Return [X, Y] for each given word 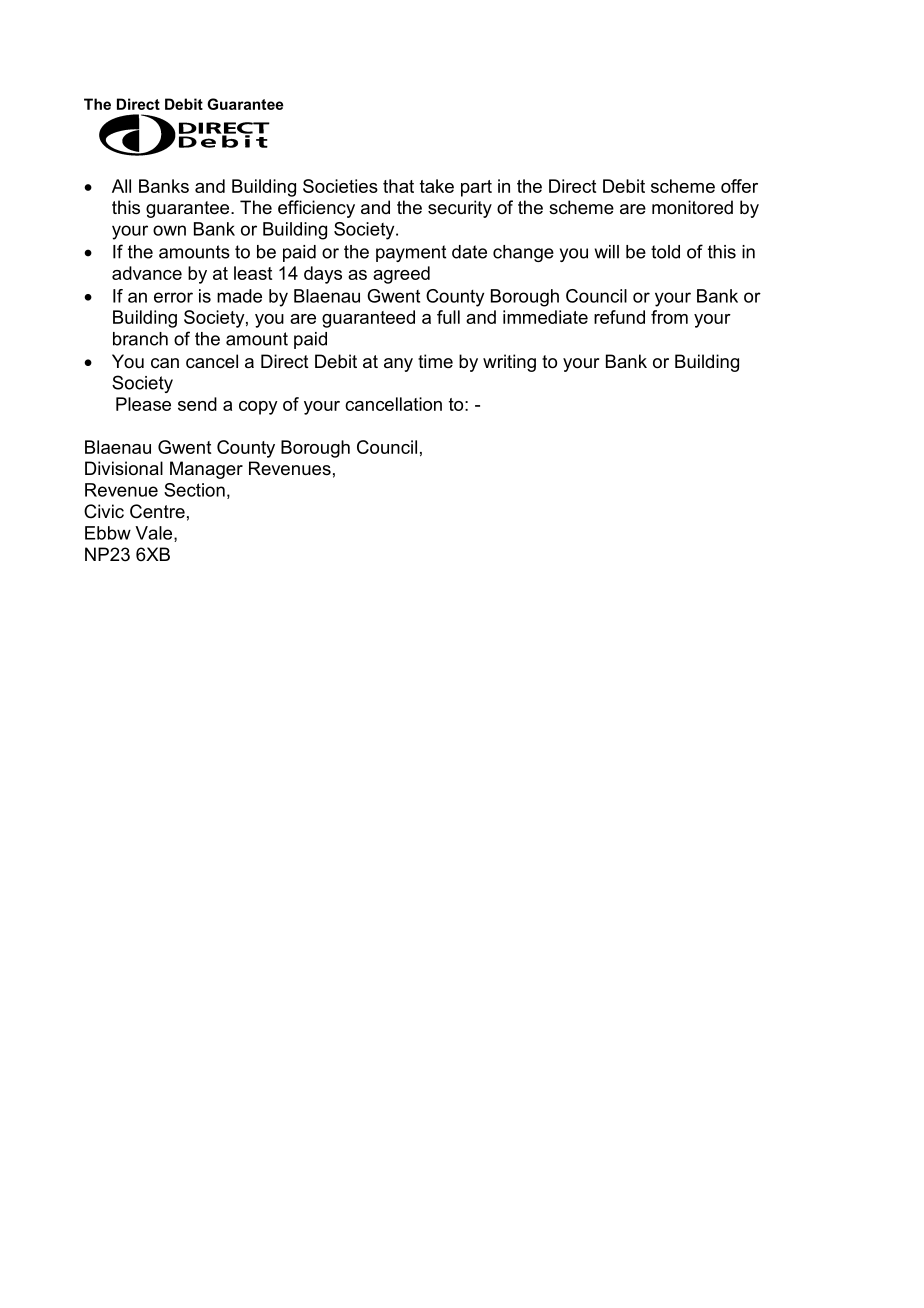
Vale [155, 534]
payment [411, 253]
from [669, 317]
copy [258, 408]
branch [140, 339]
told [665, 252]
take [437, 186]
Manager [206, 470]
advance [147, 273]
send [197, 404]
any [398, 365]
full [448, 317]
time [435, 361]
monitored [692, 207]
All [121, 186]
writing [509, 363]
